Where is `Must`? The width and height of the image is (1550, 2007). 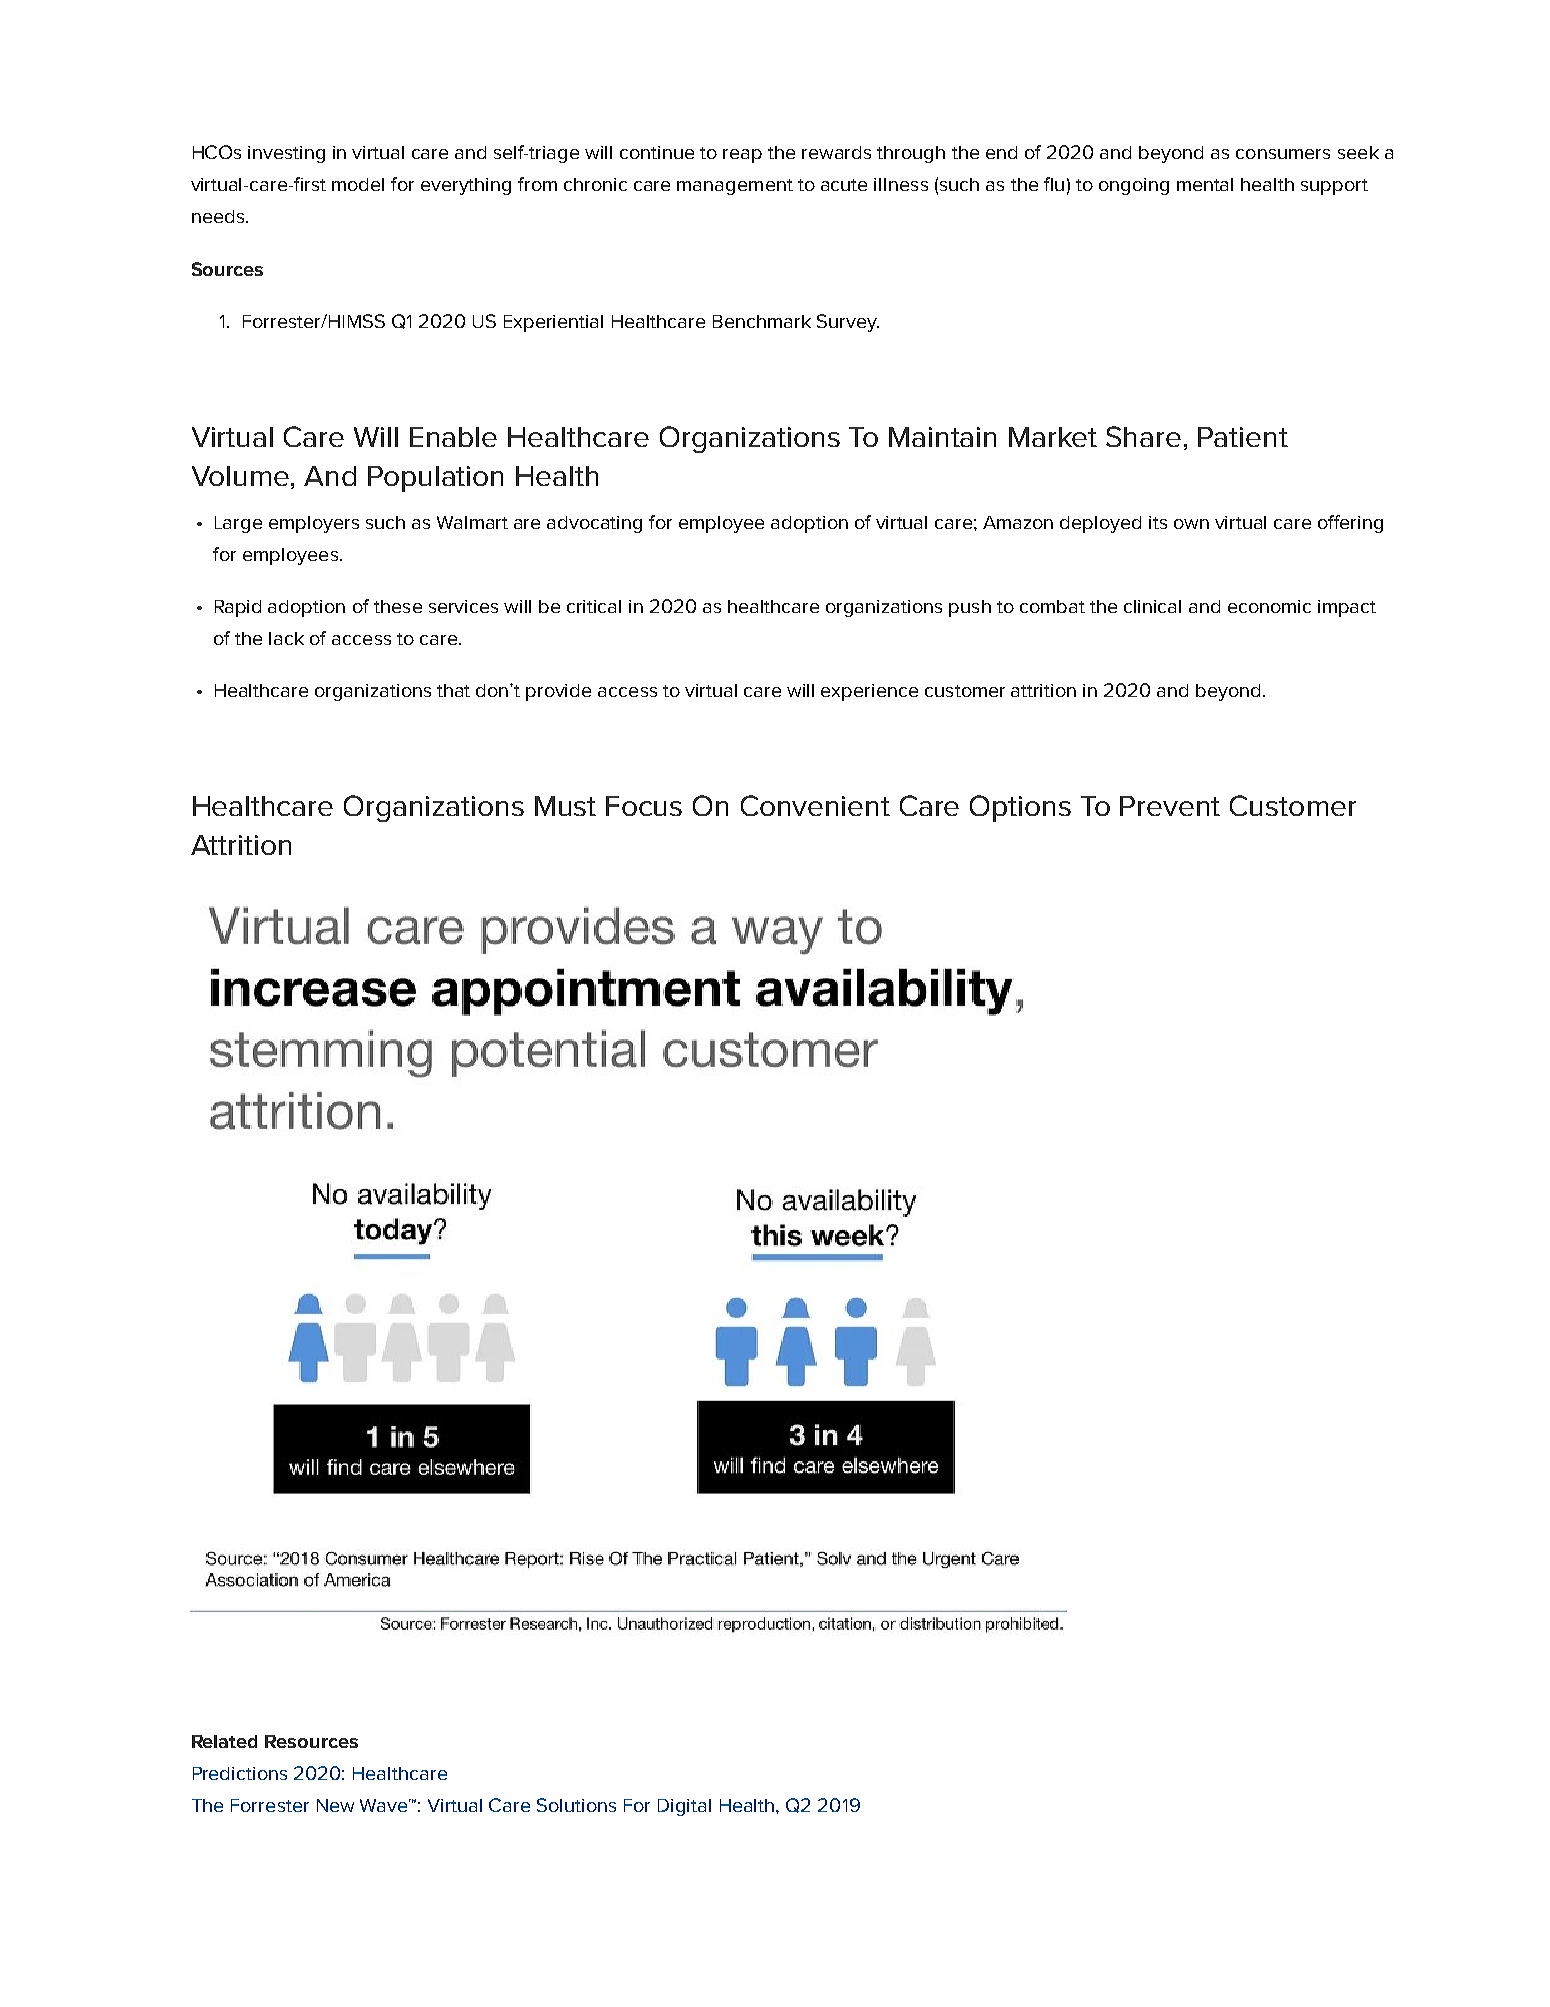
Must is located at coordinates (565, 806).
